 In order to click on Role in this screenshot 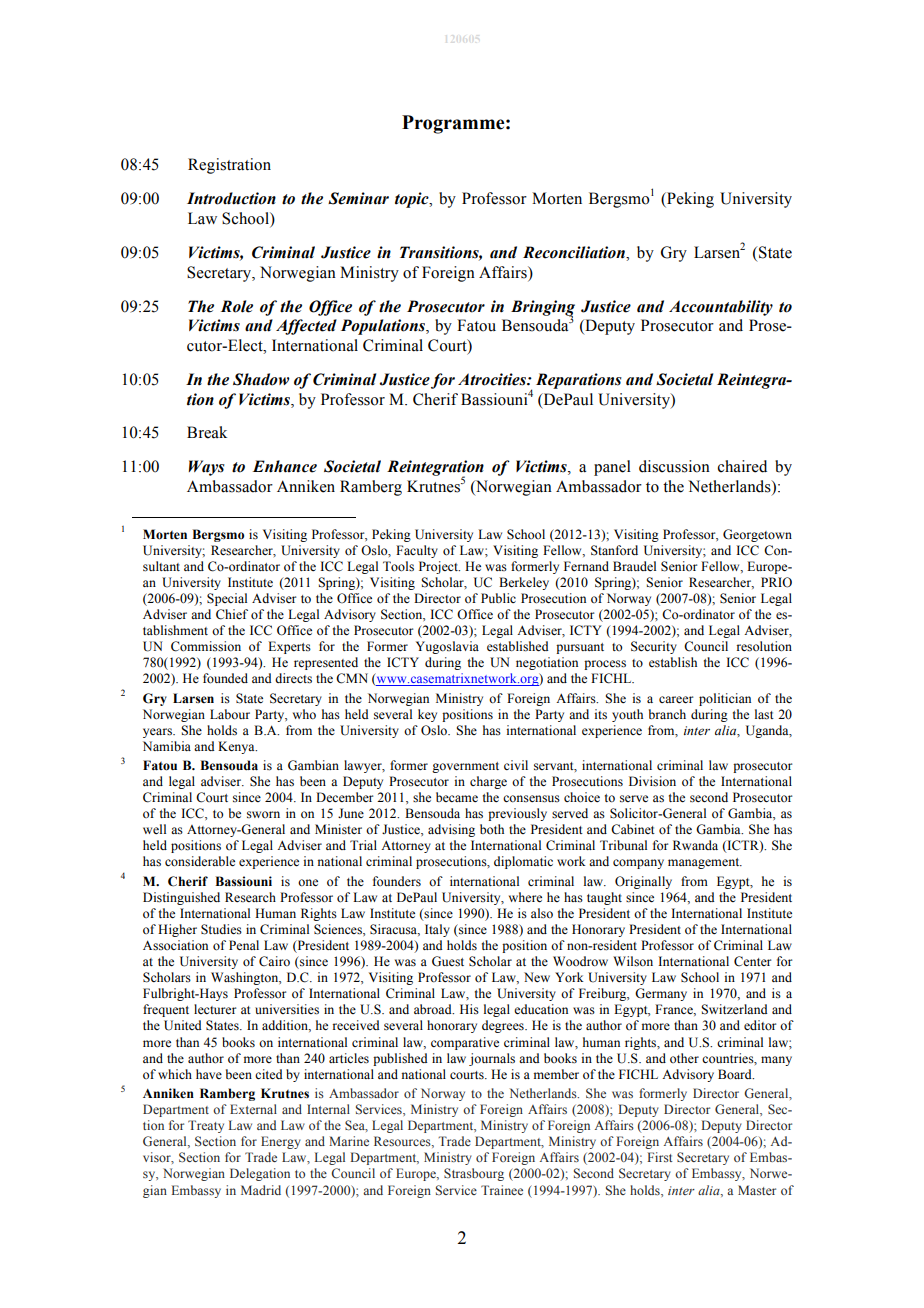, I will do `click(237, 306)`.
